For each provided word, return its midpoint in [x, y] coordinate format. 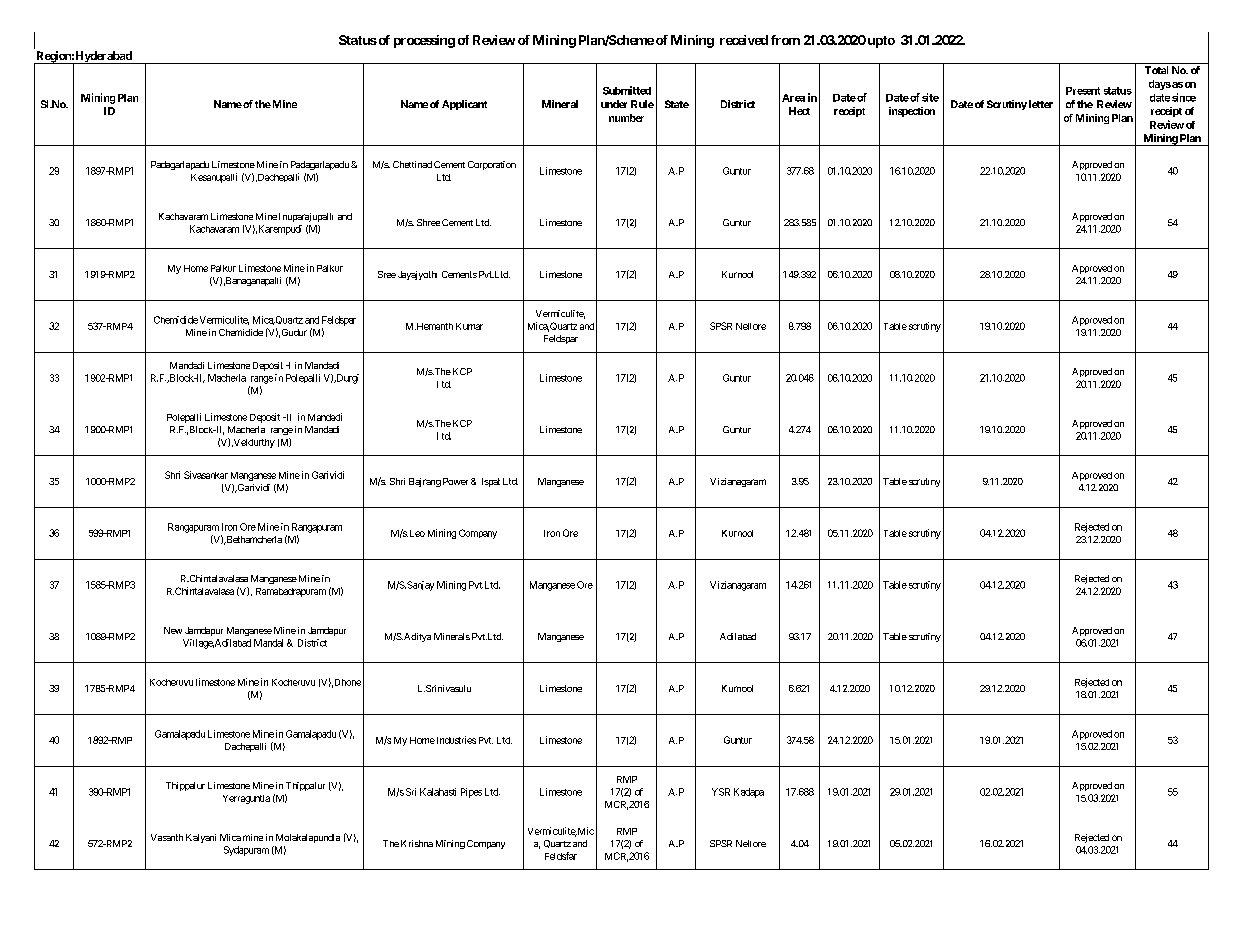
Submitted [627, 90]
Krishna [417, 843]
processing [424, 41]
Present [1083, 91]
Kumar [469, 326]
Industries [455, 740]
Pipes [471, 793]
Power [455, 481]
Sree [387, 274]
